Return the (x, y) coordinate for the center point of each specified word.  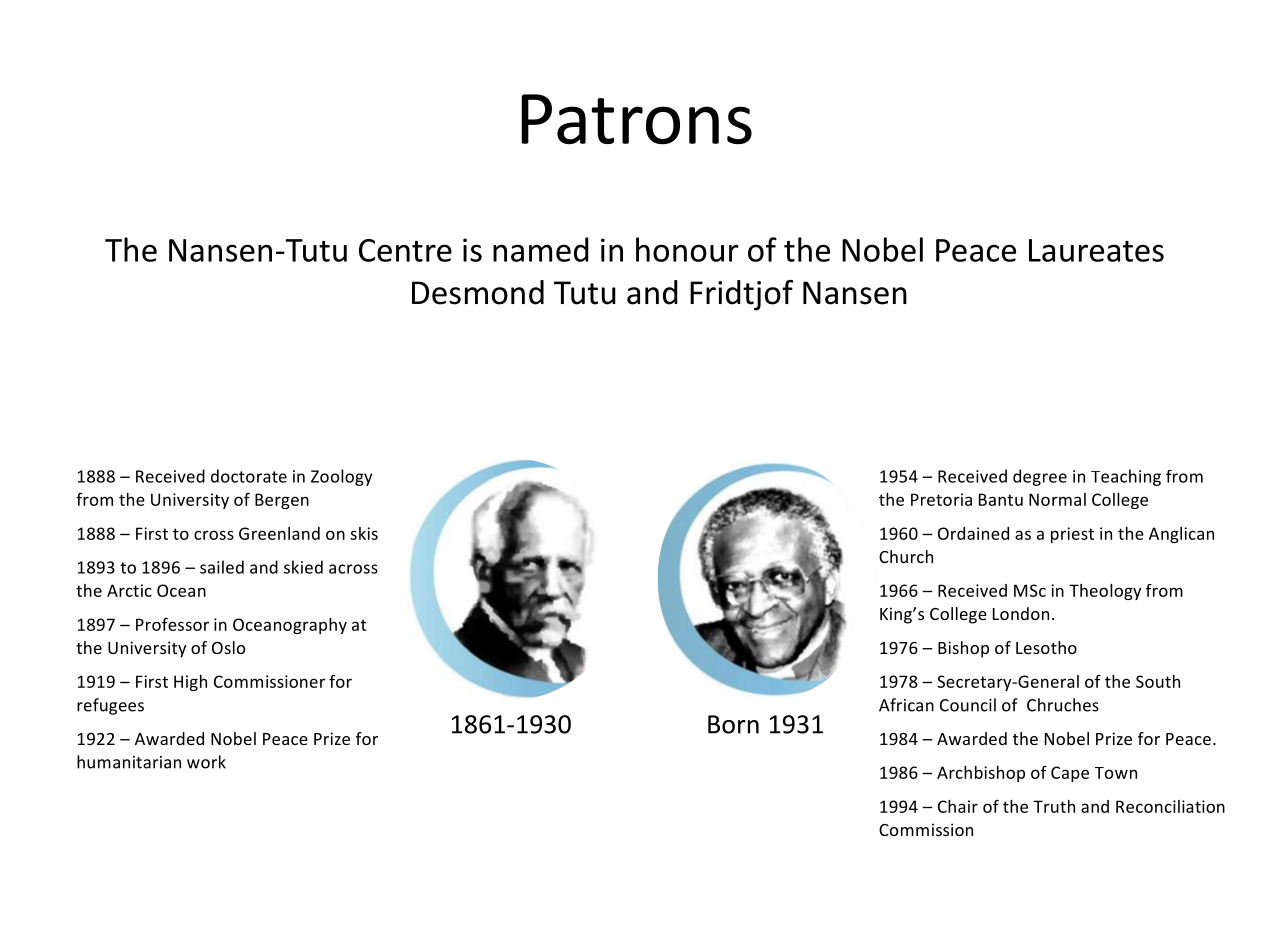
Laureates (1096, 250)
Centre (405, 250)
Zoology (341, 477)
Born (733, 724)
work (206, 762)
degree (1040, 477)
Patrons (636, 119)
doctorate (249, 476)
